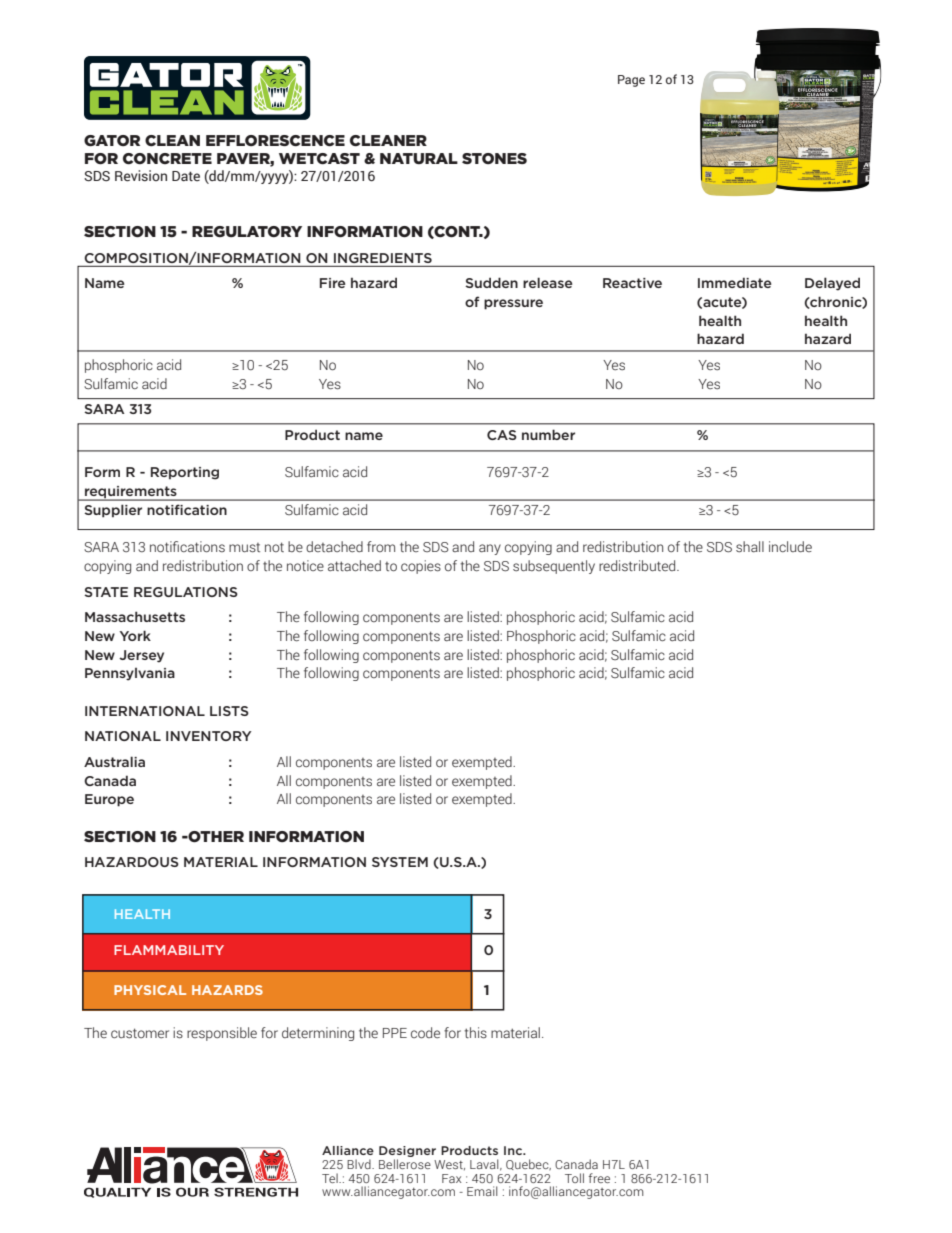  What do you see at coordinates (419, 158) in the screenshot?
I see `NATURAL` at bounding box center [419, 158].
